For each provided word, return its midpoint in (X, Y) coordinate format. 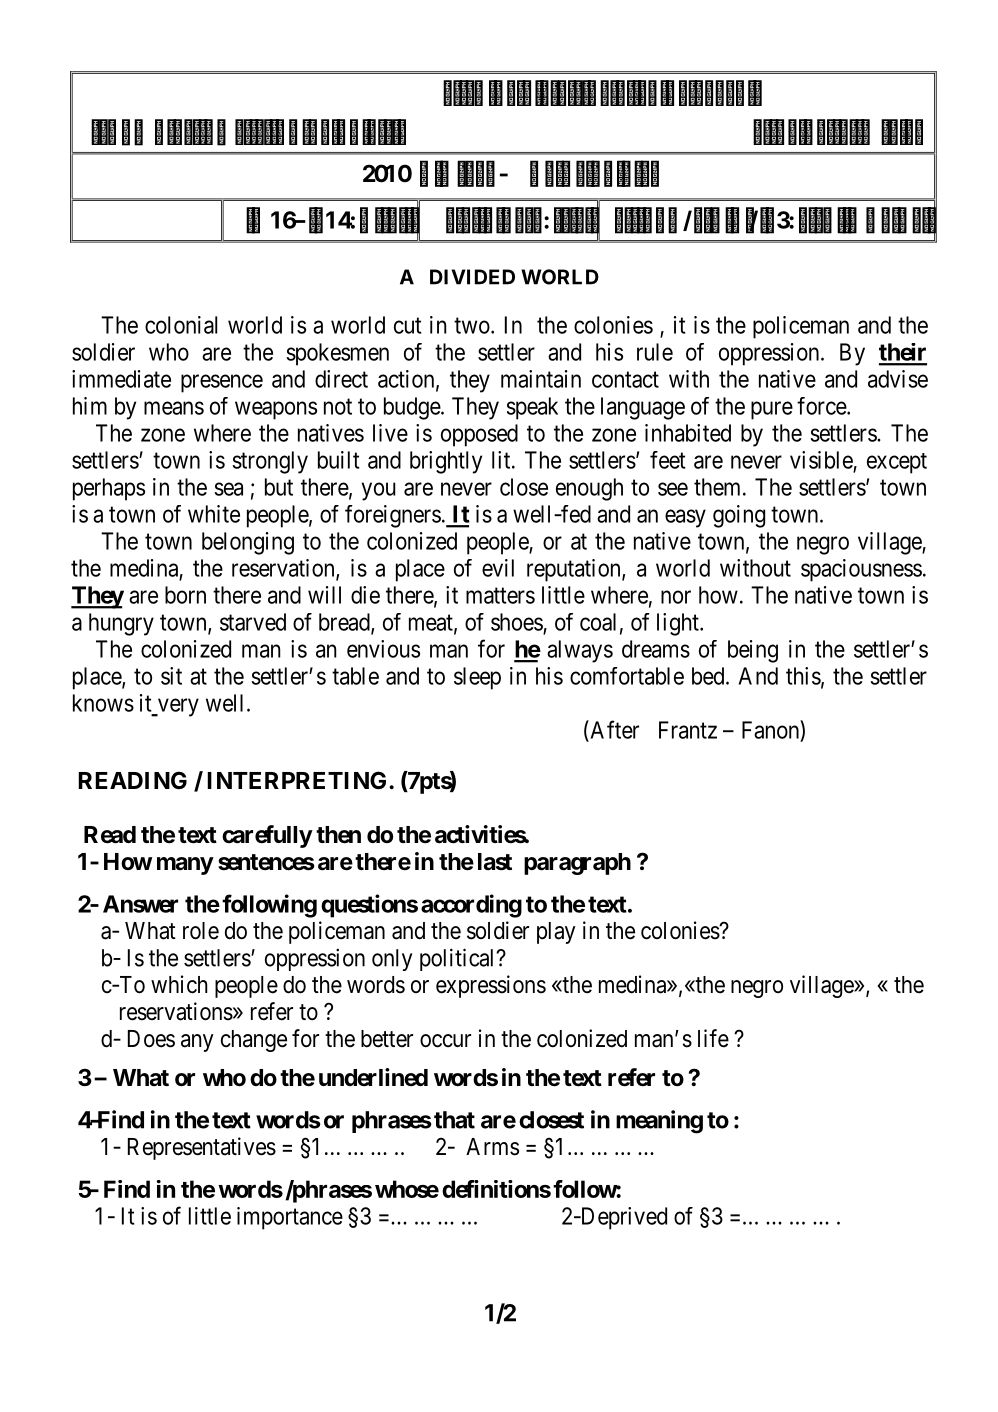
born (185, 595)
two (472, 326)
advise (898, 379)
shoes (517, 622)
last (495, 862)
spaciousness (861, 570)
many (185, 866)
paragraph (577, 864)
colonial (181, 325)
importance (290, 1218)
